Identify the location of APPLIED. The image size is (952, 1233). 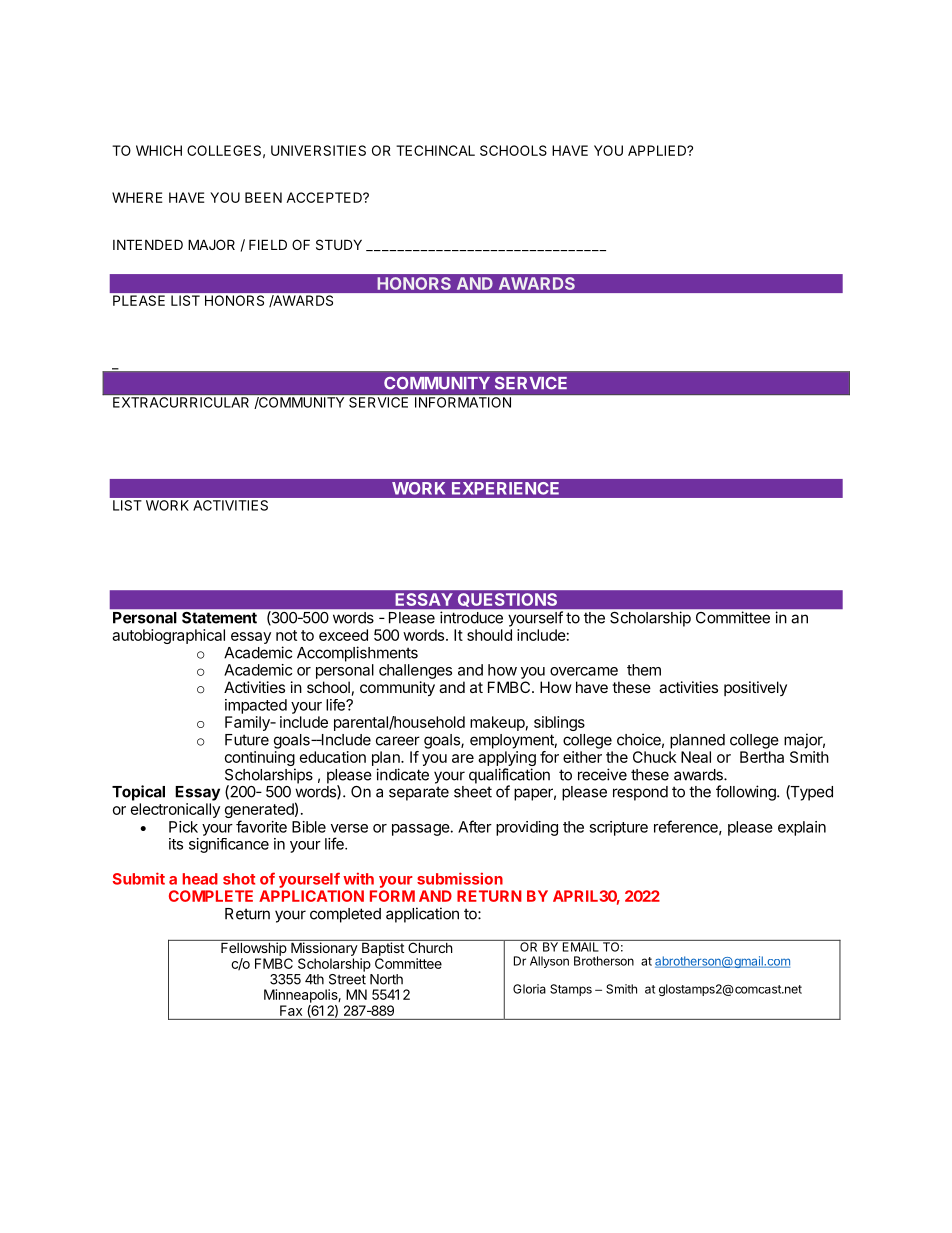
(658, 150).
